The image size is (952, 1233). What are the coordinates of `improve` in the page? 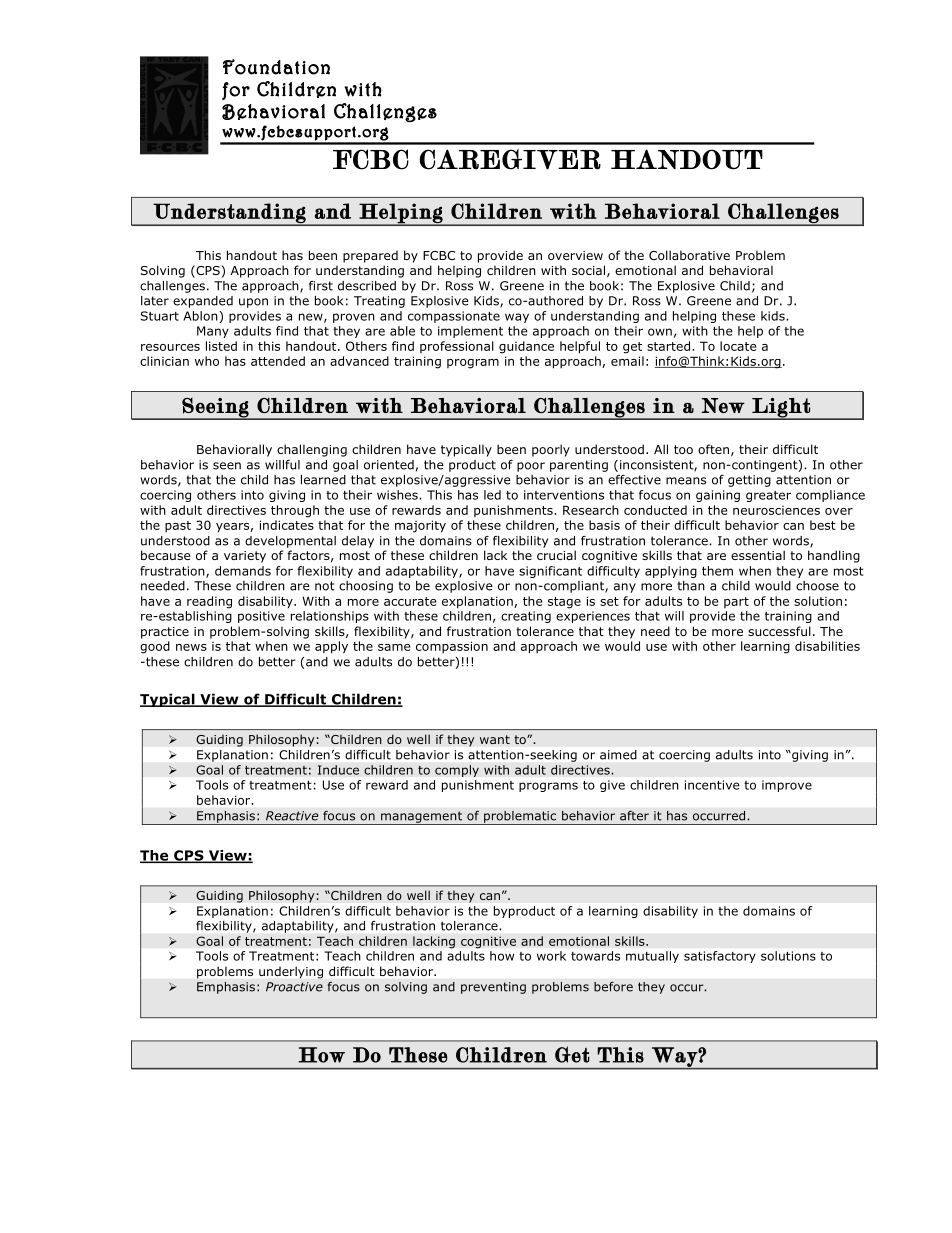 It's located at (787, 786).
